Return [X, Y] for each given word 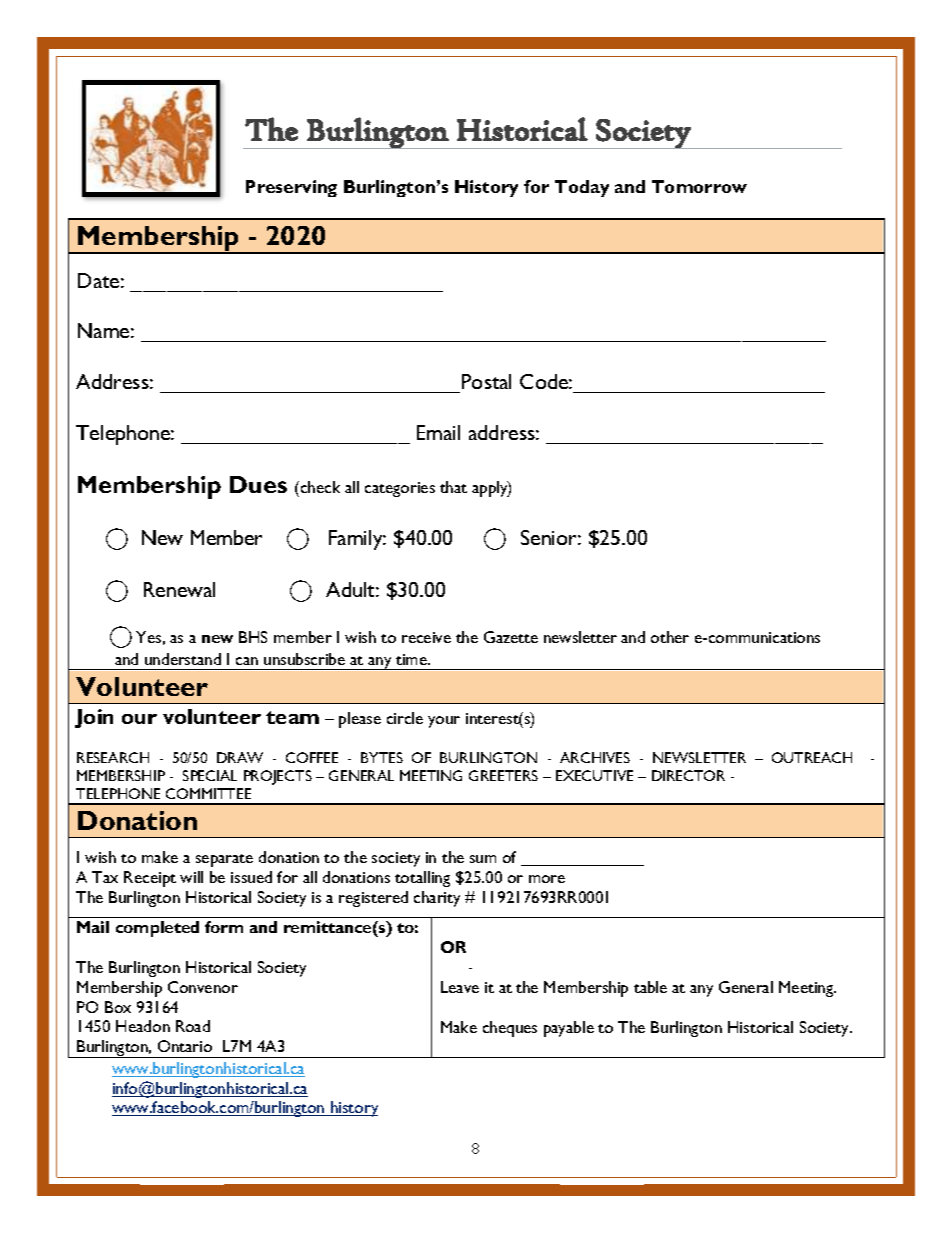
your [444, 722]
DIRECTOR [688, 775]
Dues [258, 484]
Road [193, 1026]
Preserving [291, 188]
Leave [460, 987]
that [453, 487]
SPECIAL [210, 775]
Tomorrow [699, 186]
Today [582, 188]
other [670, 637]
